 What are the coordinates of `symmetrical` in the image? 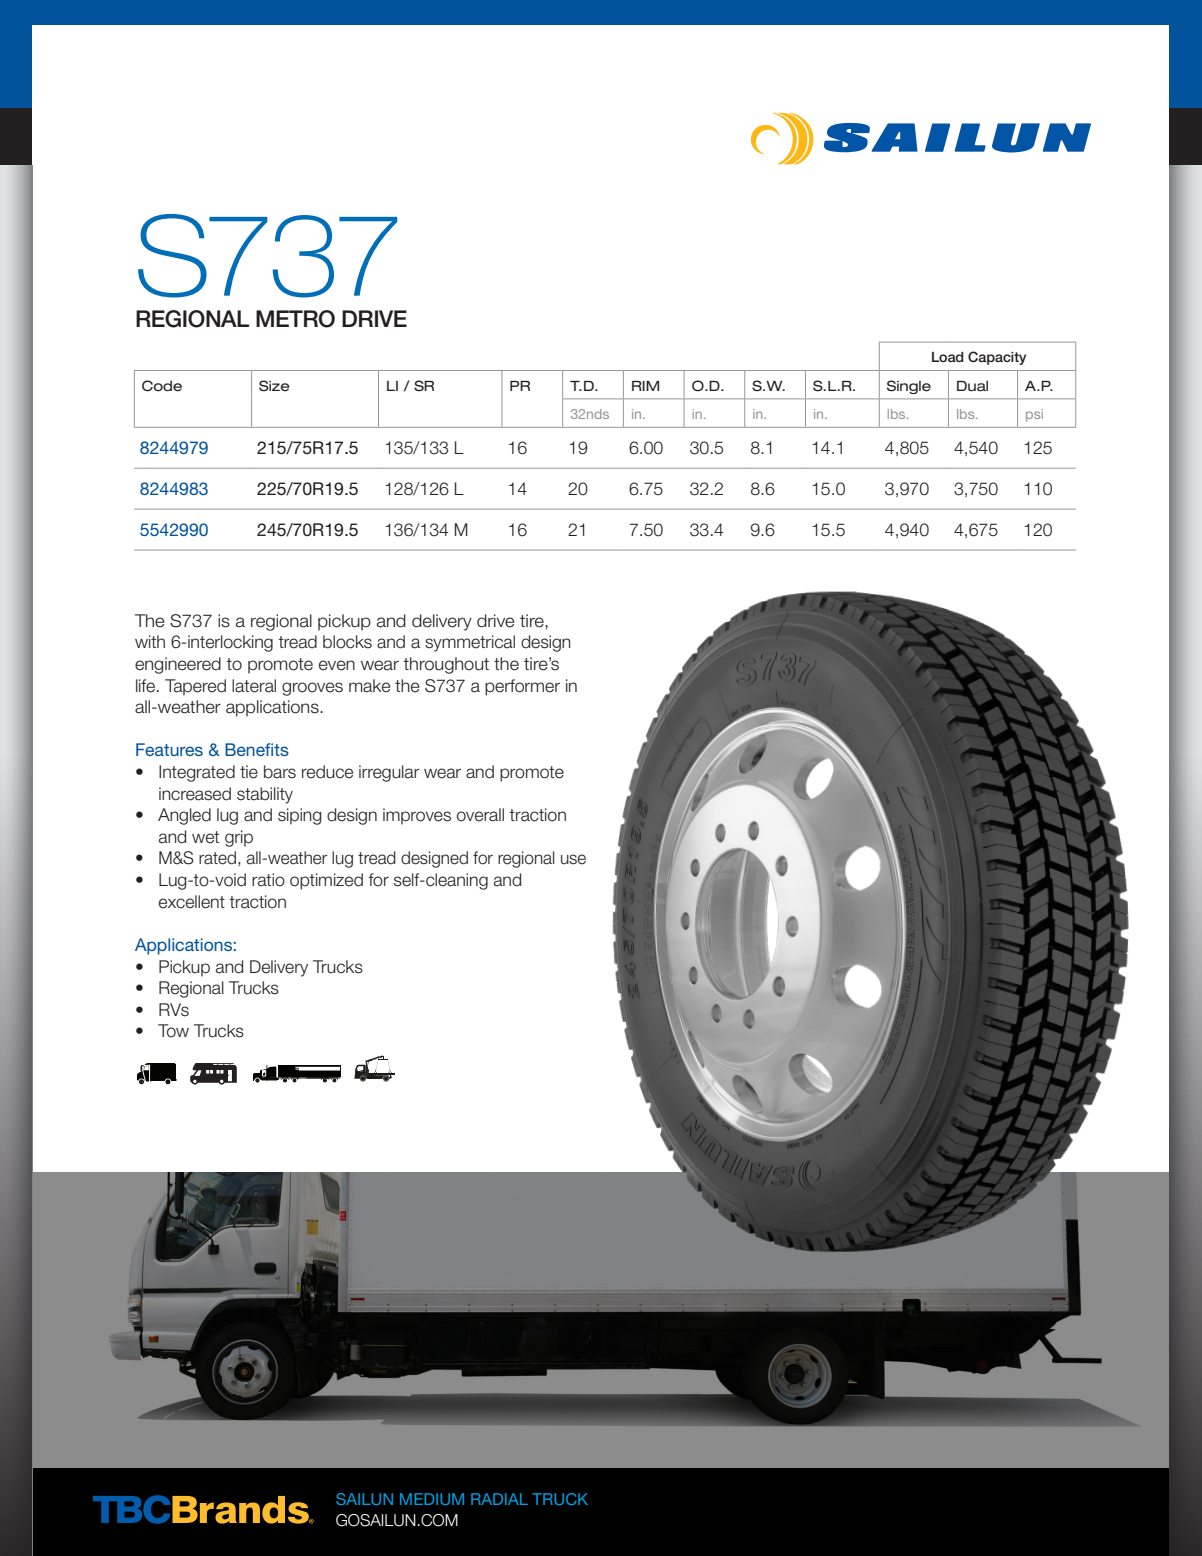 It's located at (470, 643).
